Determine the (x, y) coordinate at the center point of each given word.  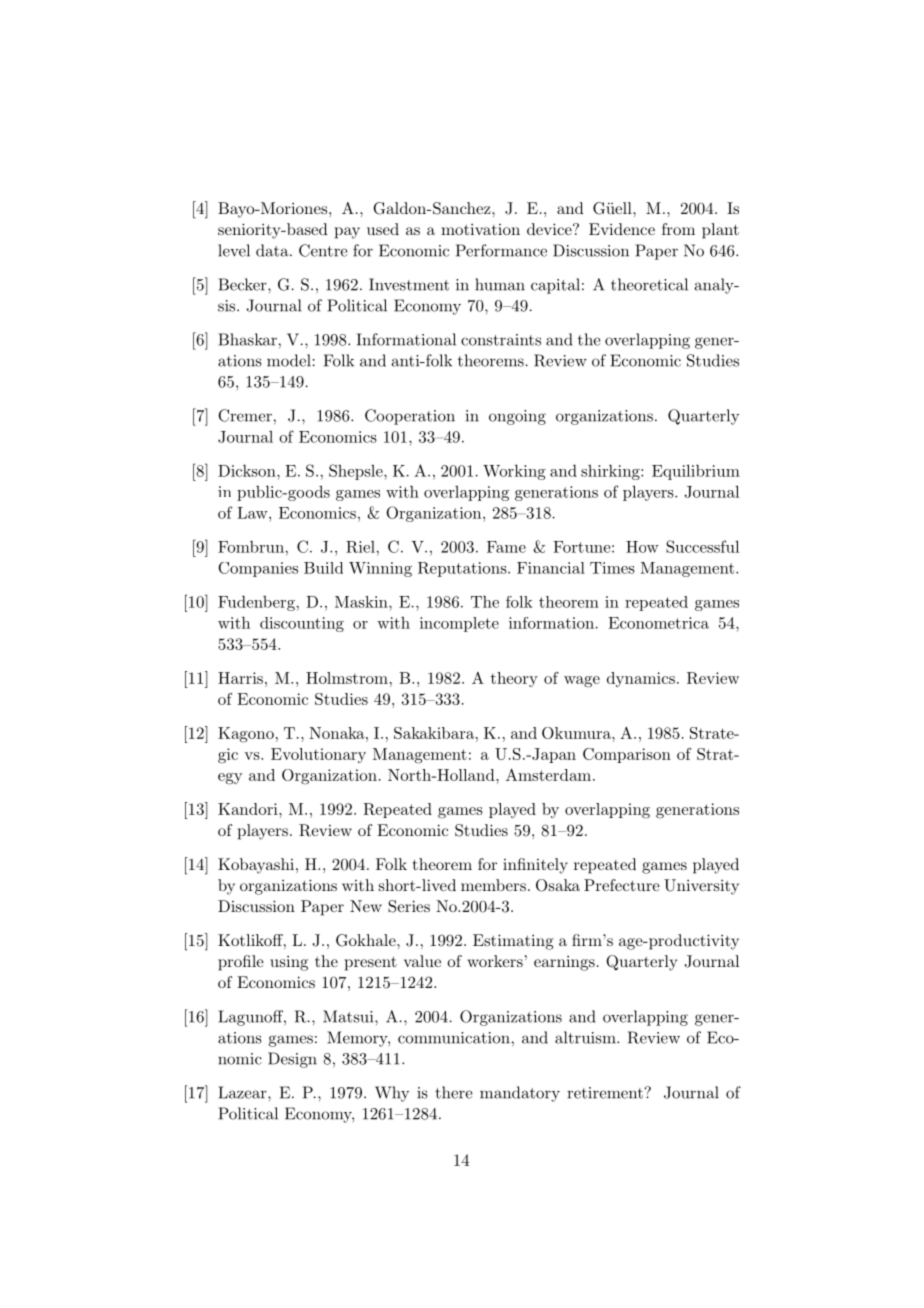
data (273, 250)
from (678, 229)
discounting (302, 624)
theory (514, 679)
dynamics (641, 679)
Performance (501, 250)
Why (392, 1094)
